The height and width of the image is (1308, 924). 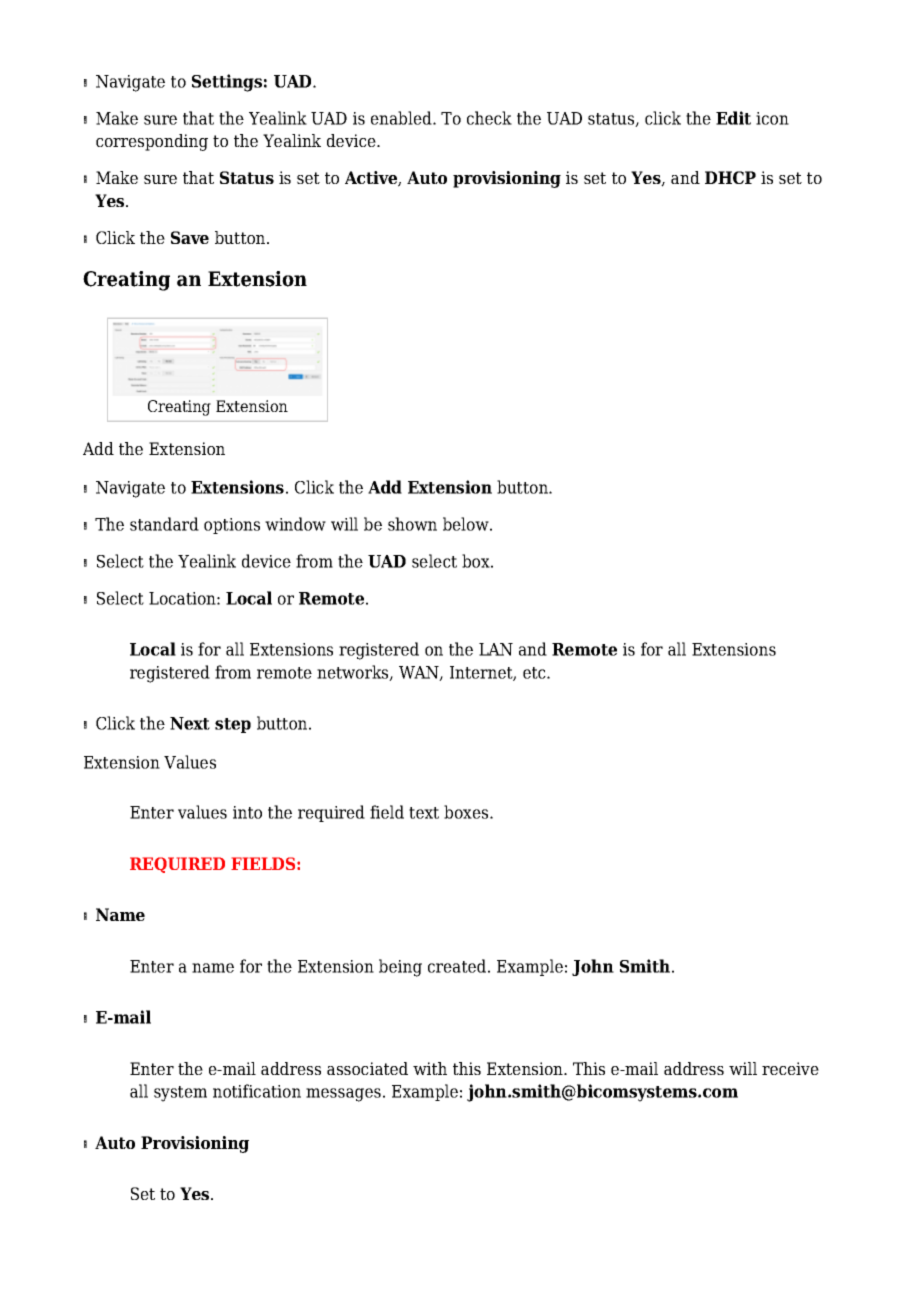 What do you see at coordinates (152, 142) in the image?
I see `corresponding` at bounding box center [152, 142].
